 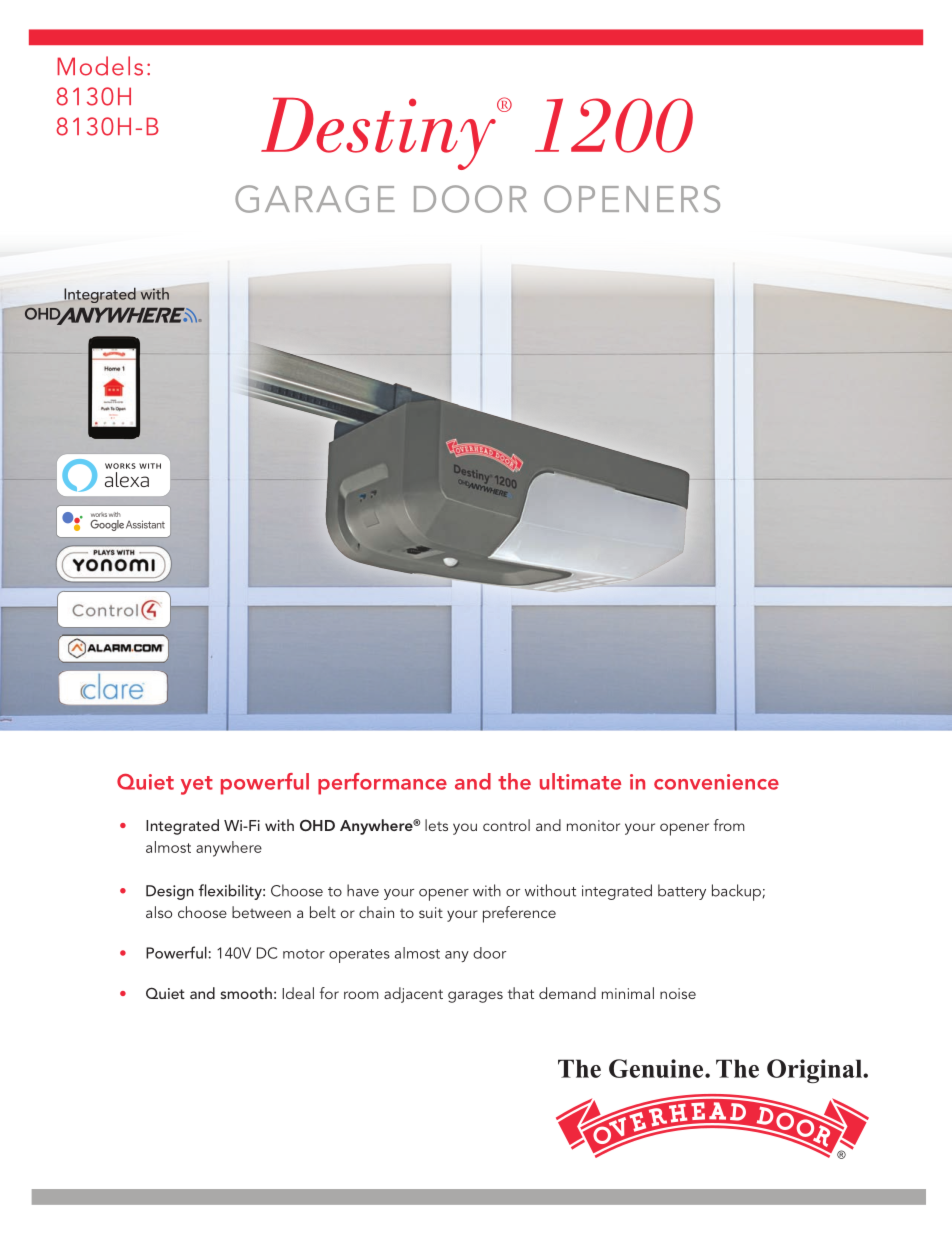 What do you see at coordinates (678, 993) in the screenshot?
I see `noise` at bounding box center [678, 993].
